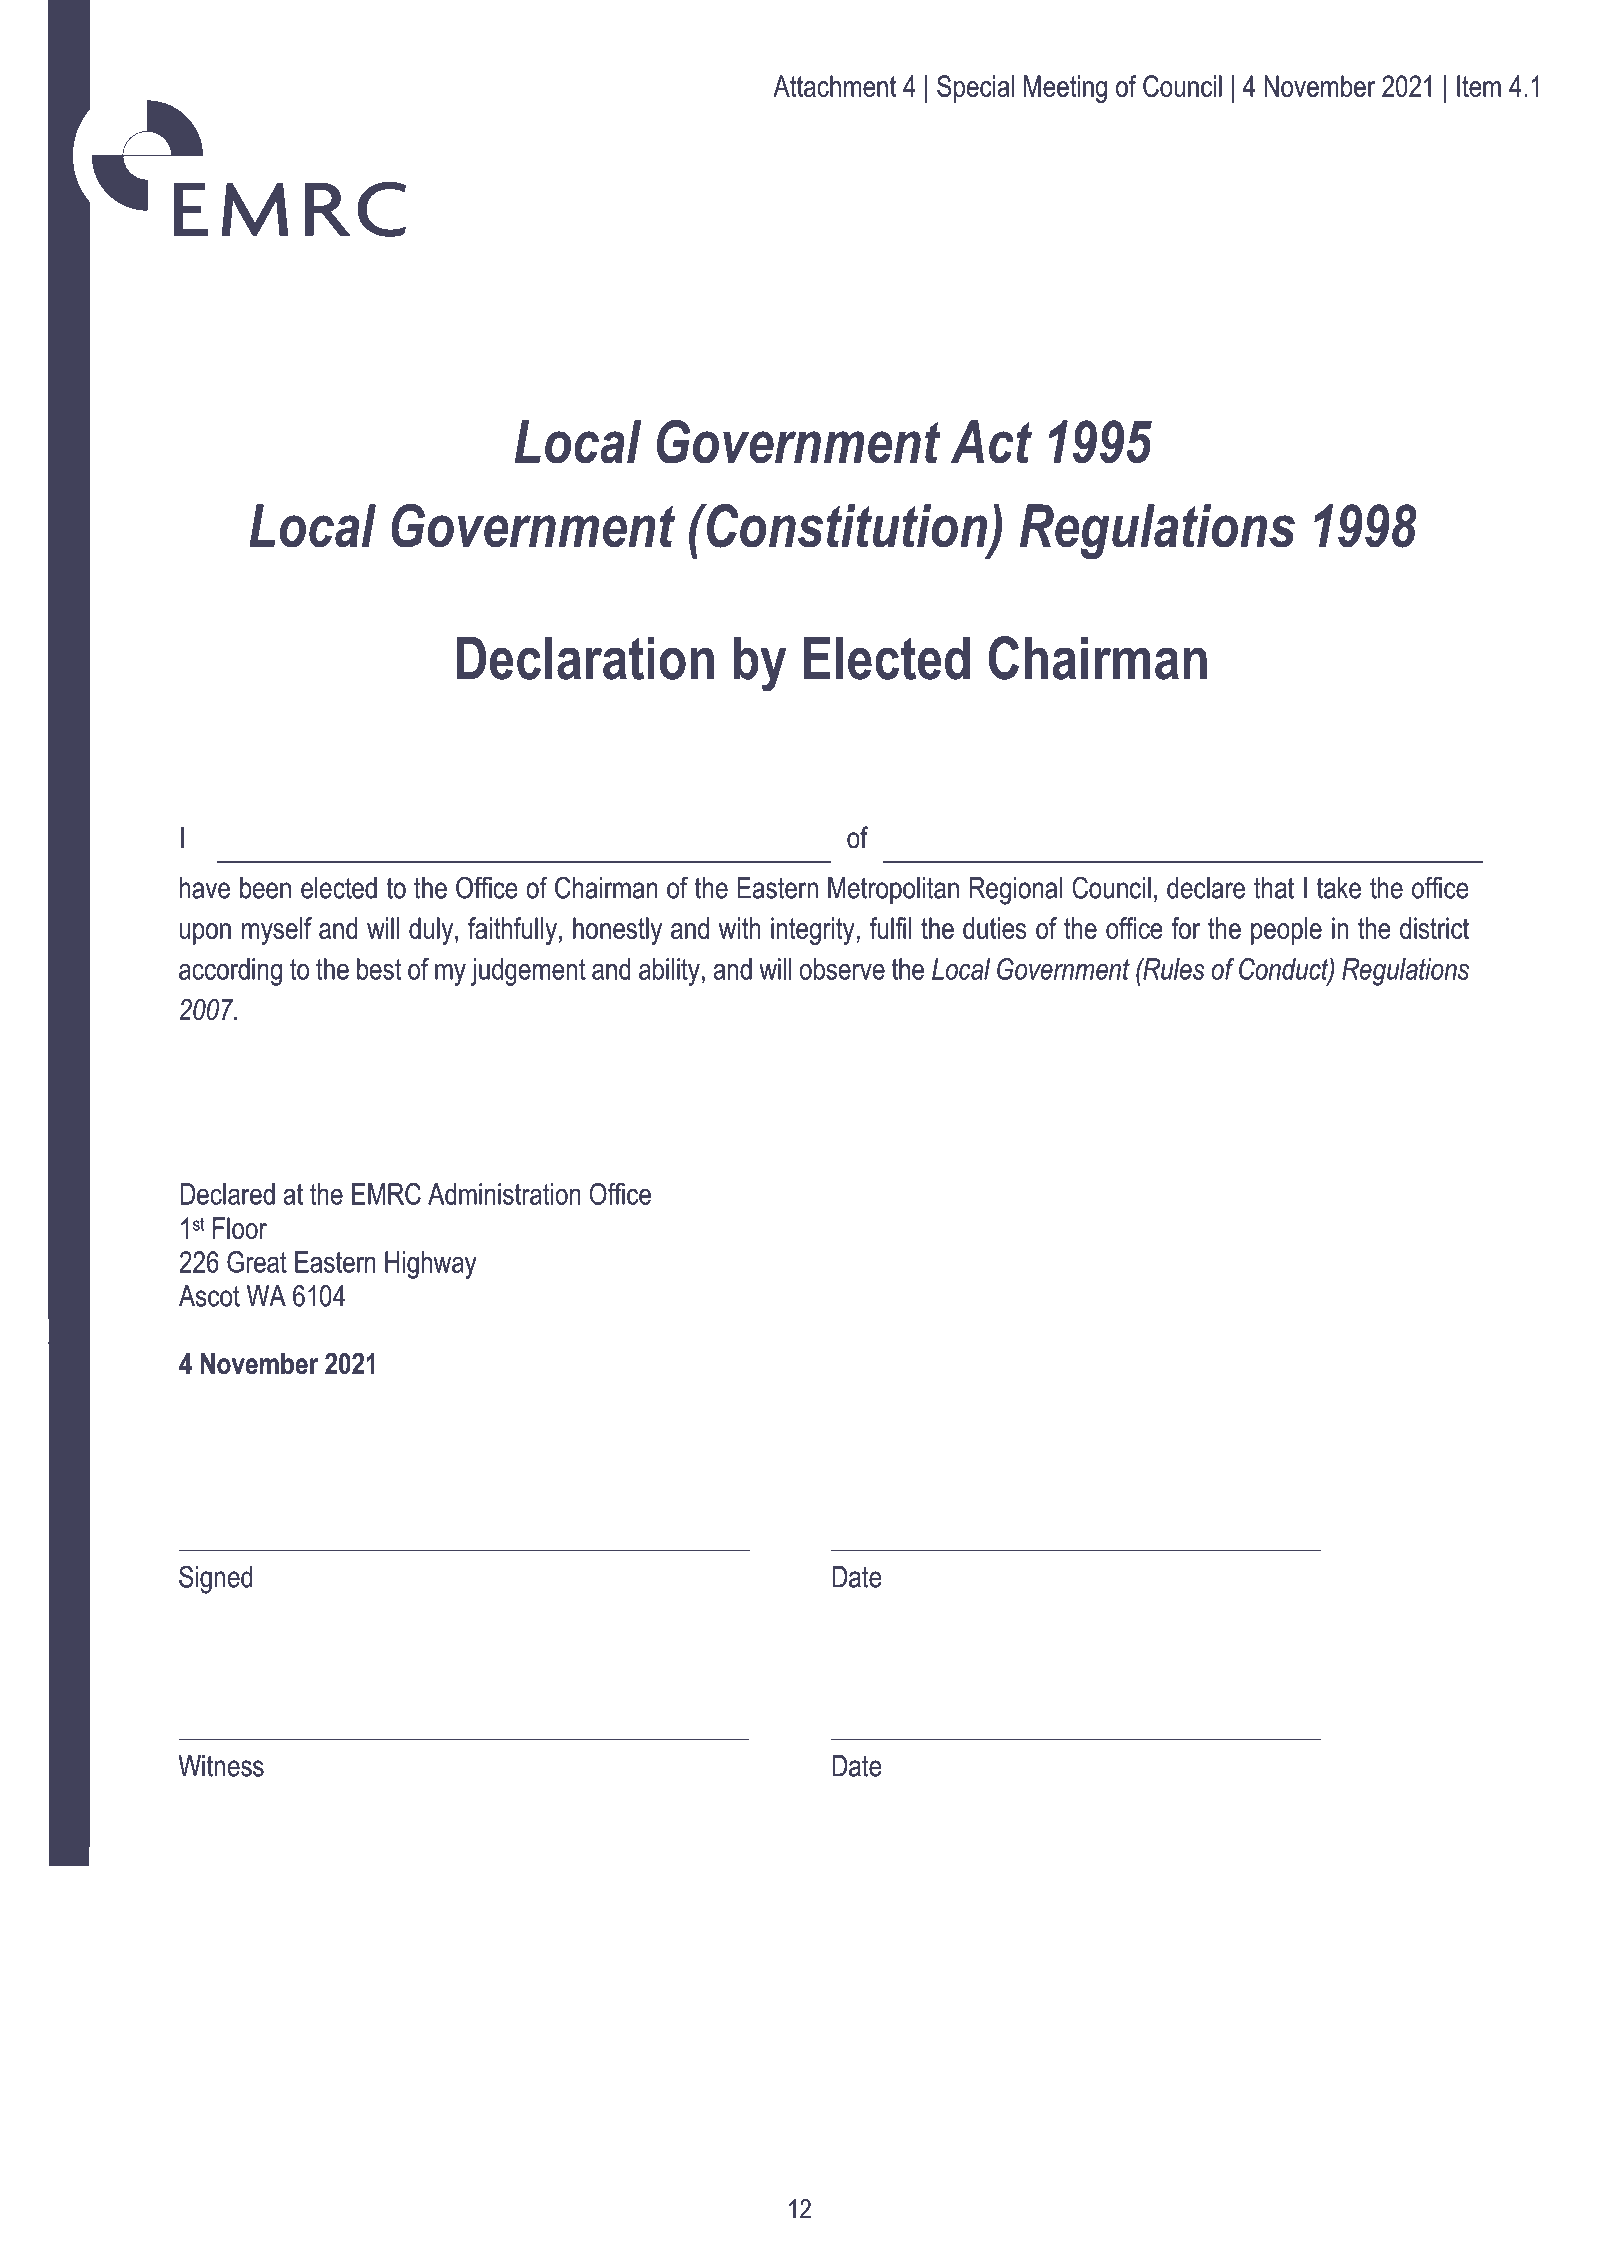  Describe the element at coordinates (216, 1579) in the page. I see `Signed` at that location.
